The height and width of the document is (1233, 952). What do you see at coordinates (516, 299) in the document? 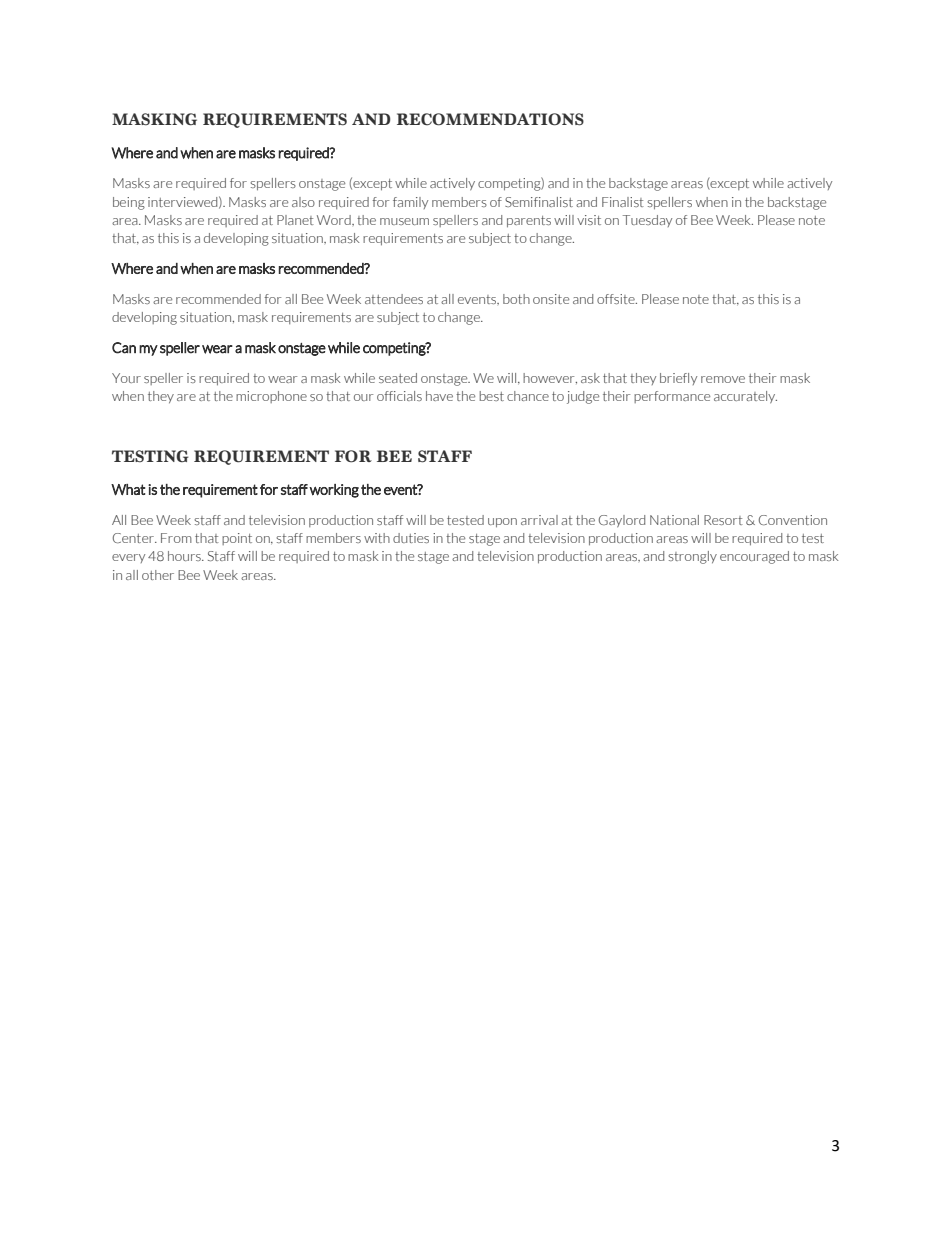
I see `both` at bounding box center [516, 299].
